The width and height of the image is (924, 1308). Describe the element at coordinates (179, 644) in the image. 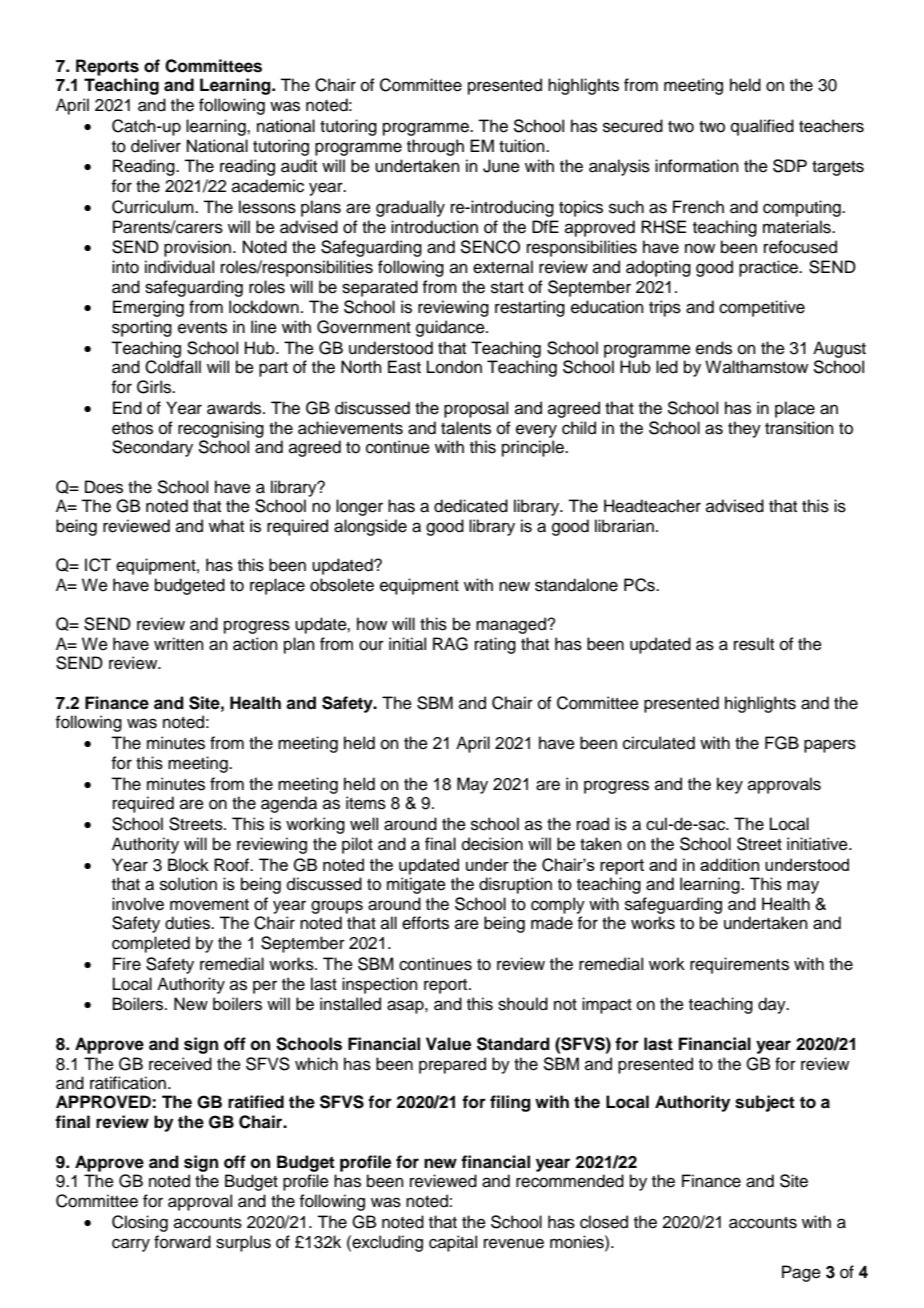

I see `written` at that location.
